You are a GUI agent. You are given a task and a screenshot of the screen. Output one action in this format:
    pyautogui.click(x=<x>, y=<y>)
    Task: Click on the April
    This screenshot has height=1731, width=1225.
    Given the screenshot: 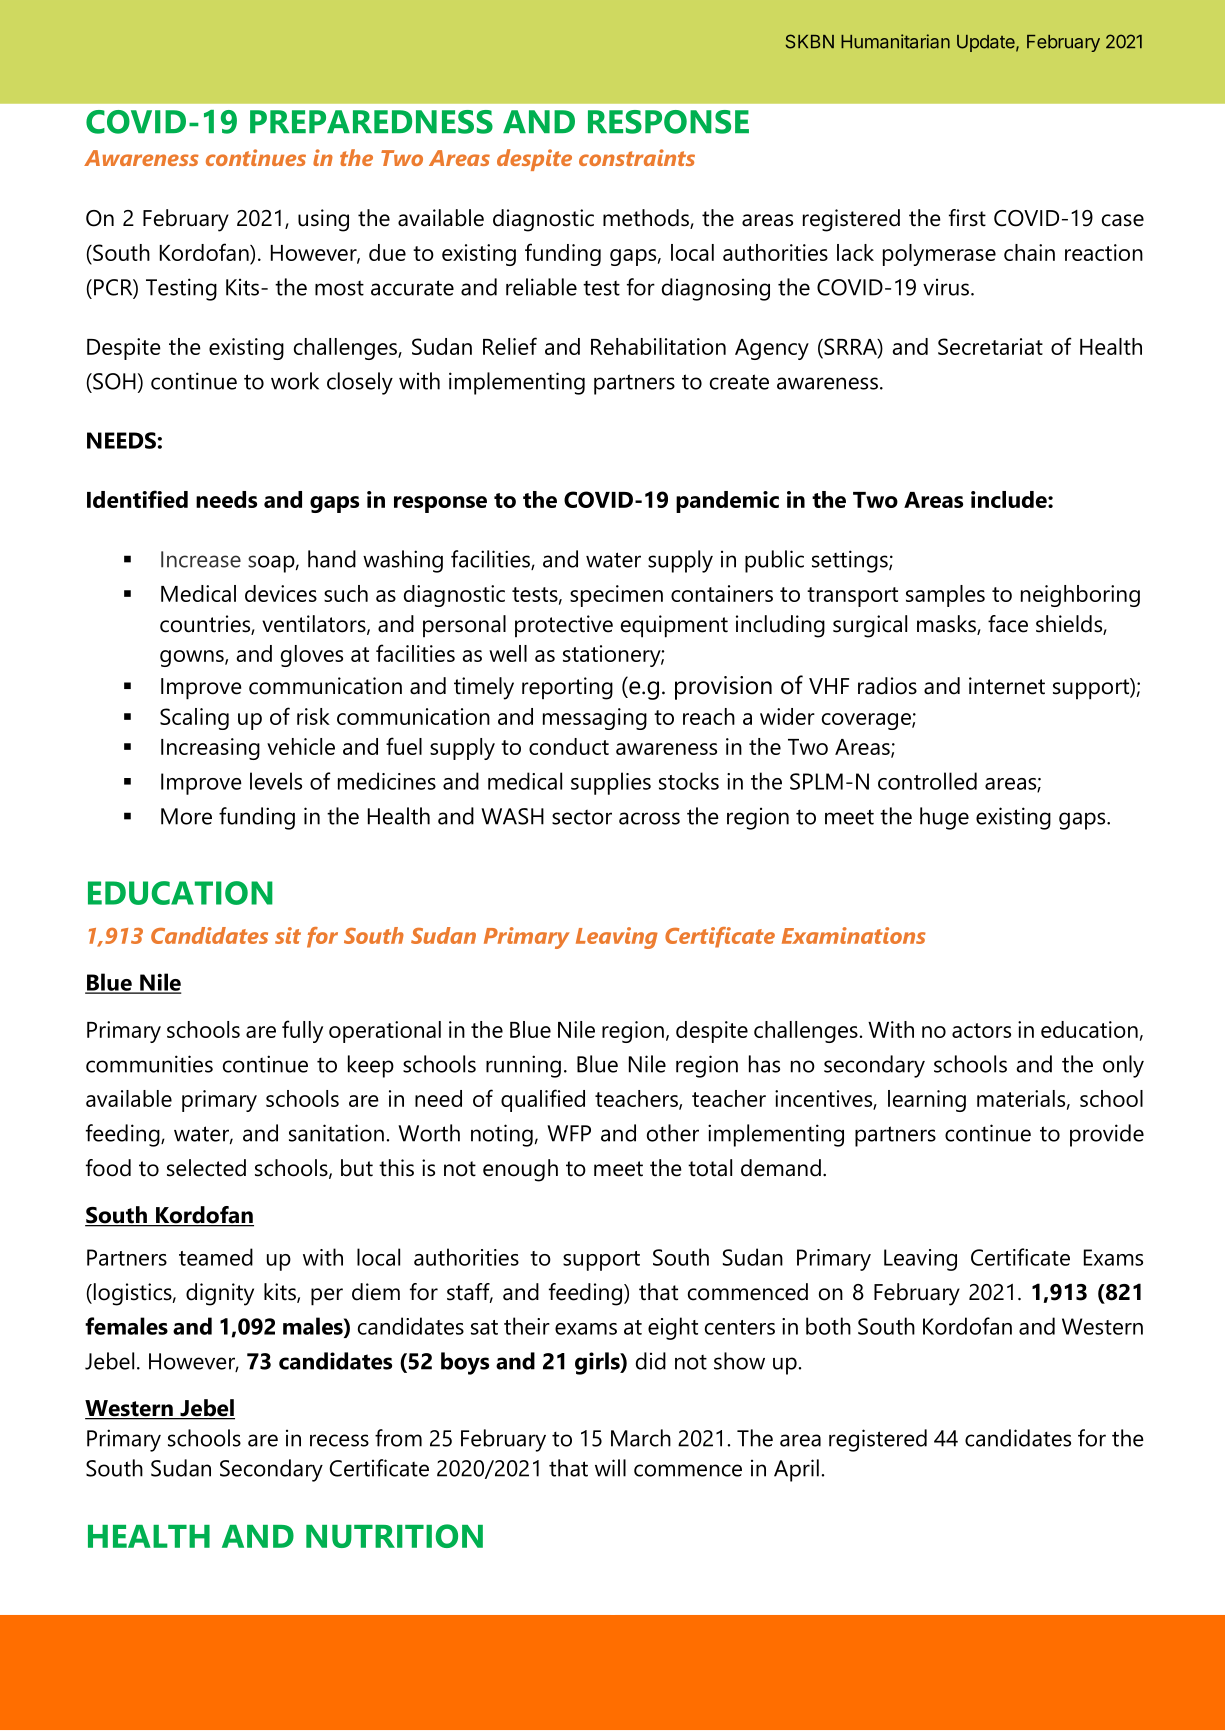 What is the action you would take?
    pyautogui.click(x=796, y=1470)
